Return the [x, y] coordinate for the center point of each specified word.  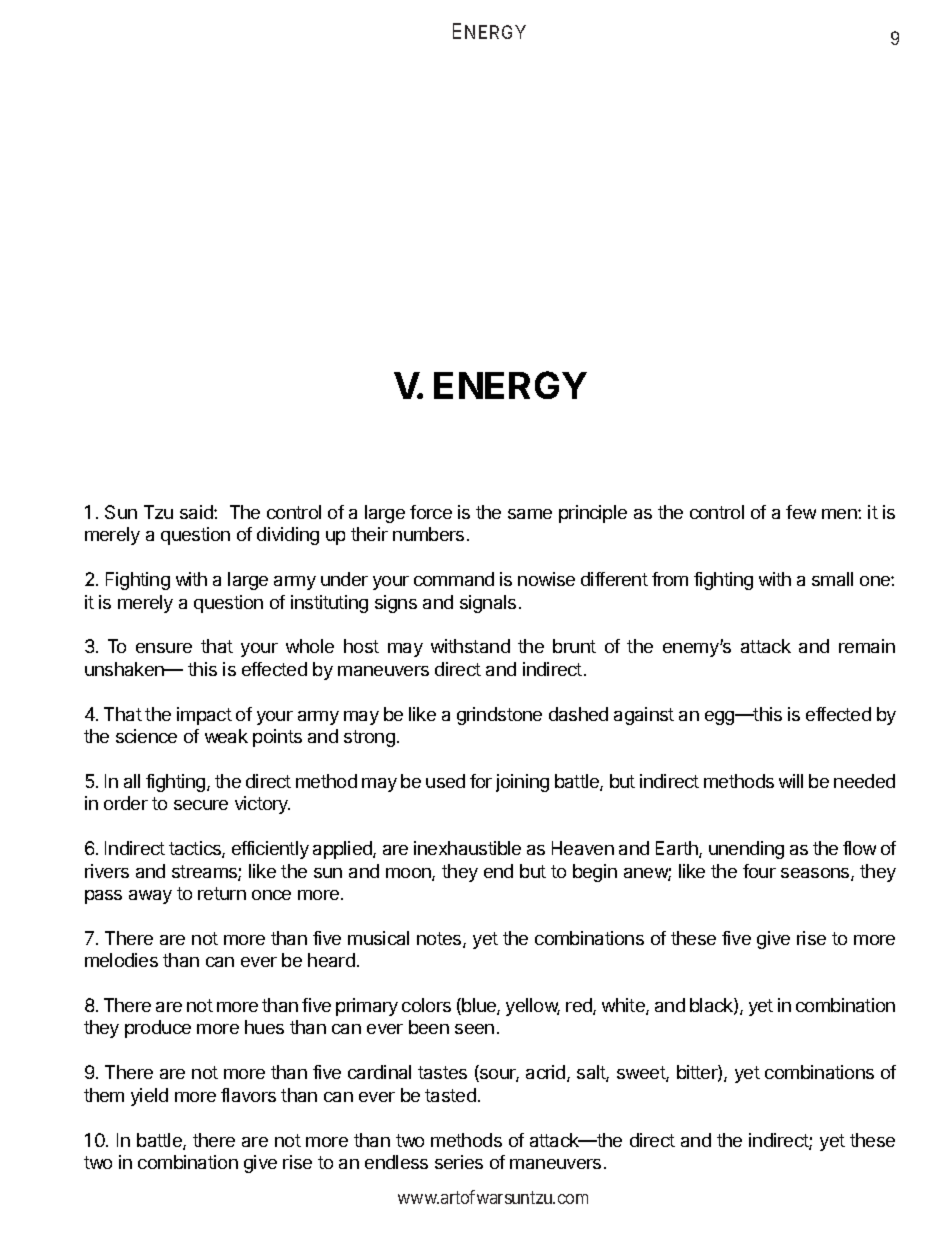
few [801, 512]
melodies [121, 960]
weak [226, 736]
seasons [816, 874]
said [197, 512]
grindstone [499, 716]
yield [149, 1097]
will [791, 781]
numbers [428, 534]
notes [440, 940]
